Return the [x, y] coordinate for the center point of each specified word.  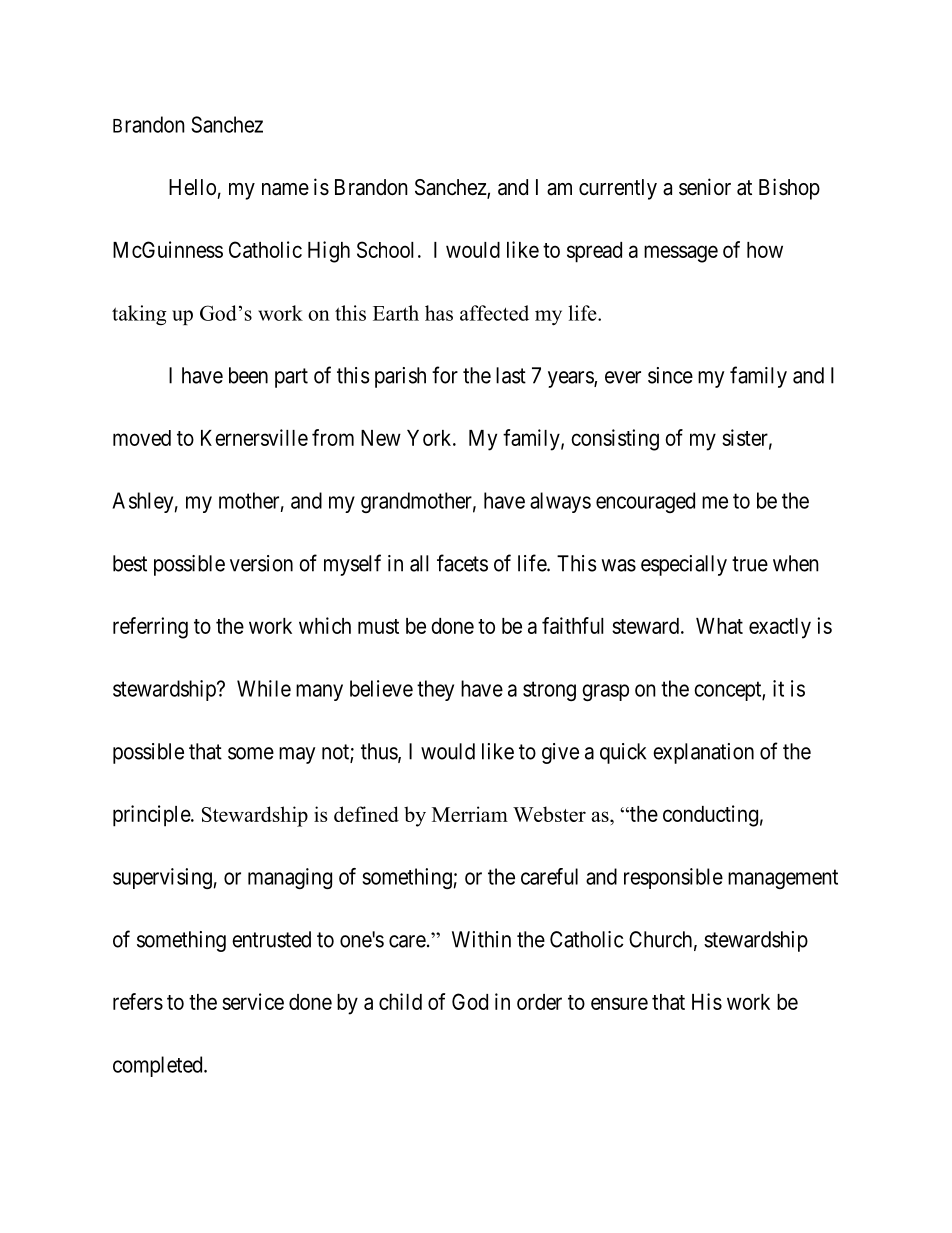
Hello [192, 187]
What [719, 626]
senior [705, 187]
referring [150, 628]
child [400, 1001]
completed [159, 1066]
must [378, 626]
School [385, 249]
